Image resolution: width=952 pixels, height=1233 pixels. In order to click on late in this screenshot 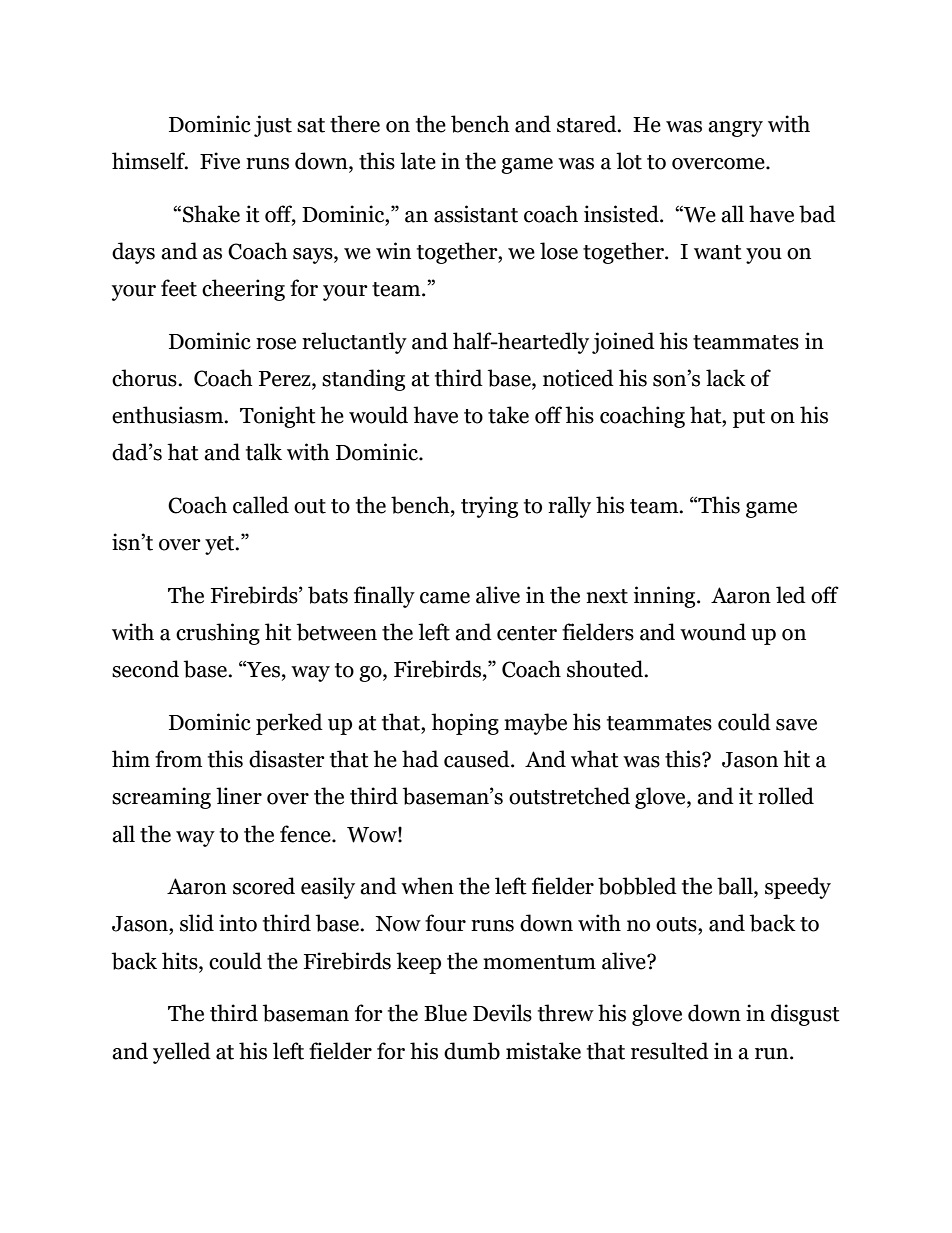, I will do `click(418, 161)`.
